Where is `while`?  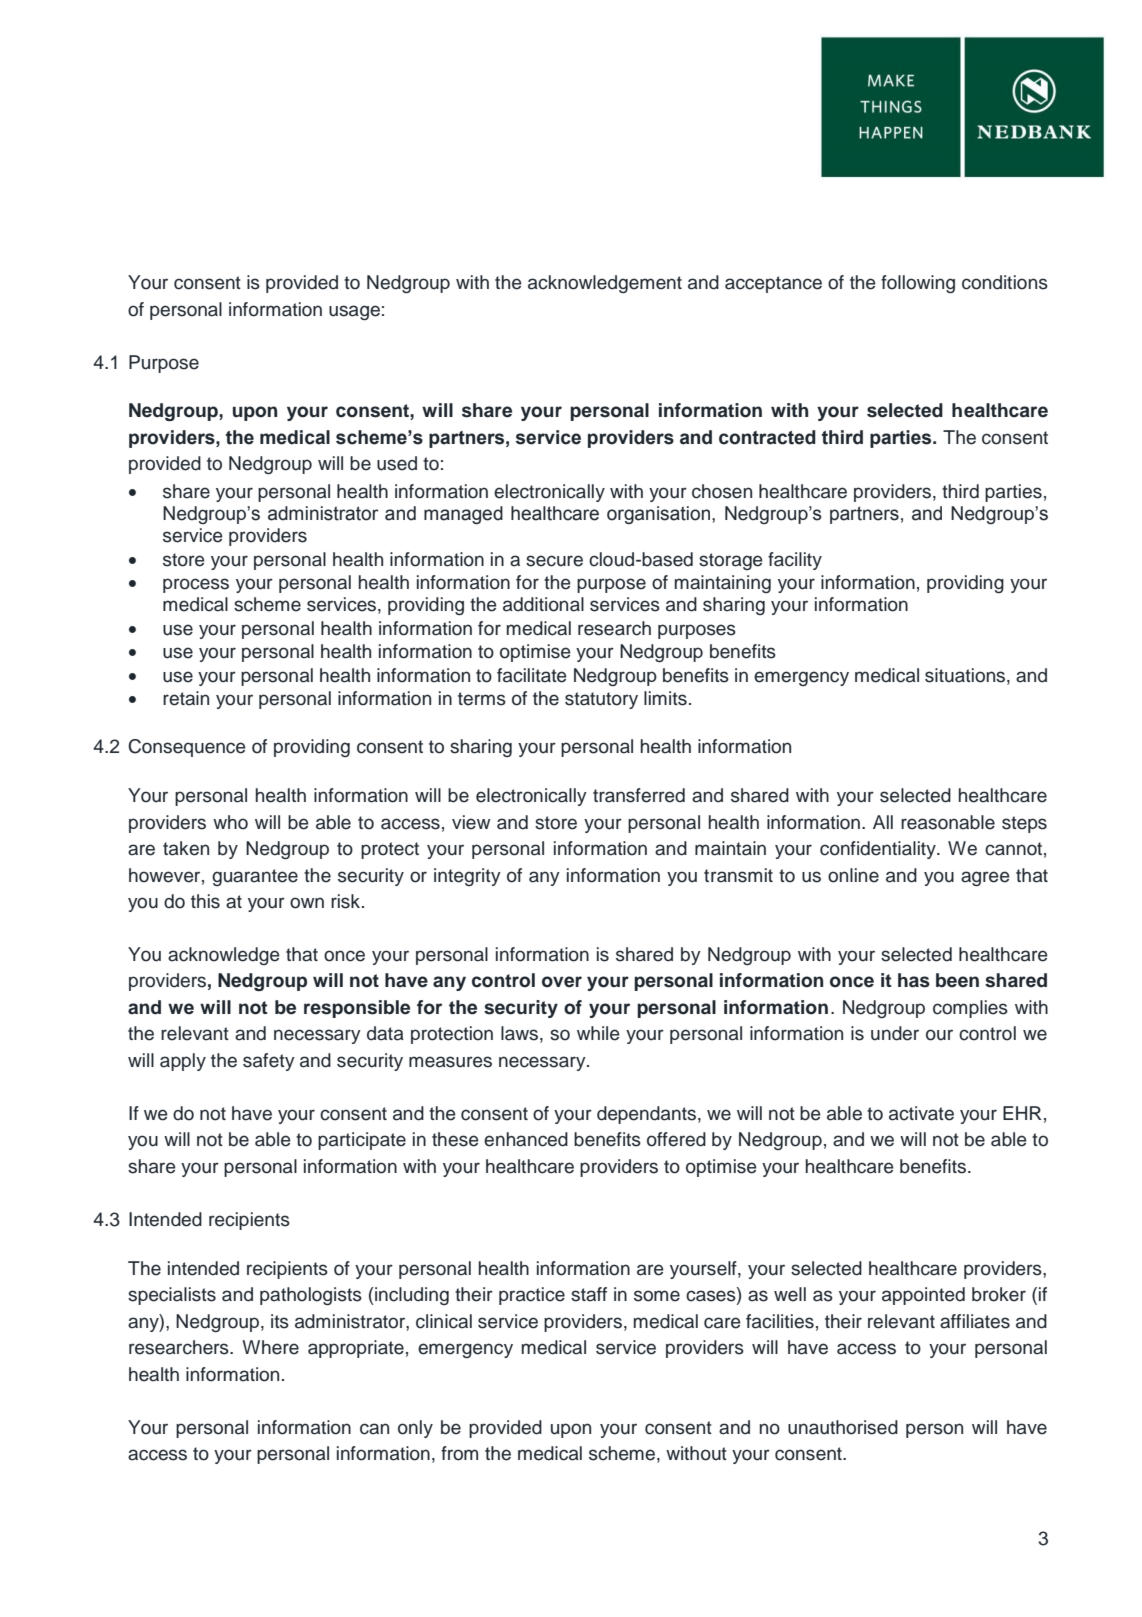
while is located at coordinates (598, 1033).
